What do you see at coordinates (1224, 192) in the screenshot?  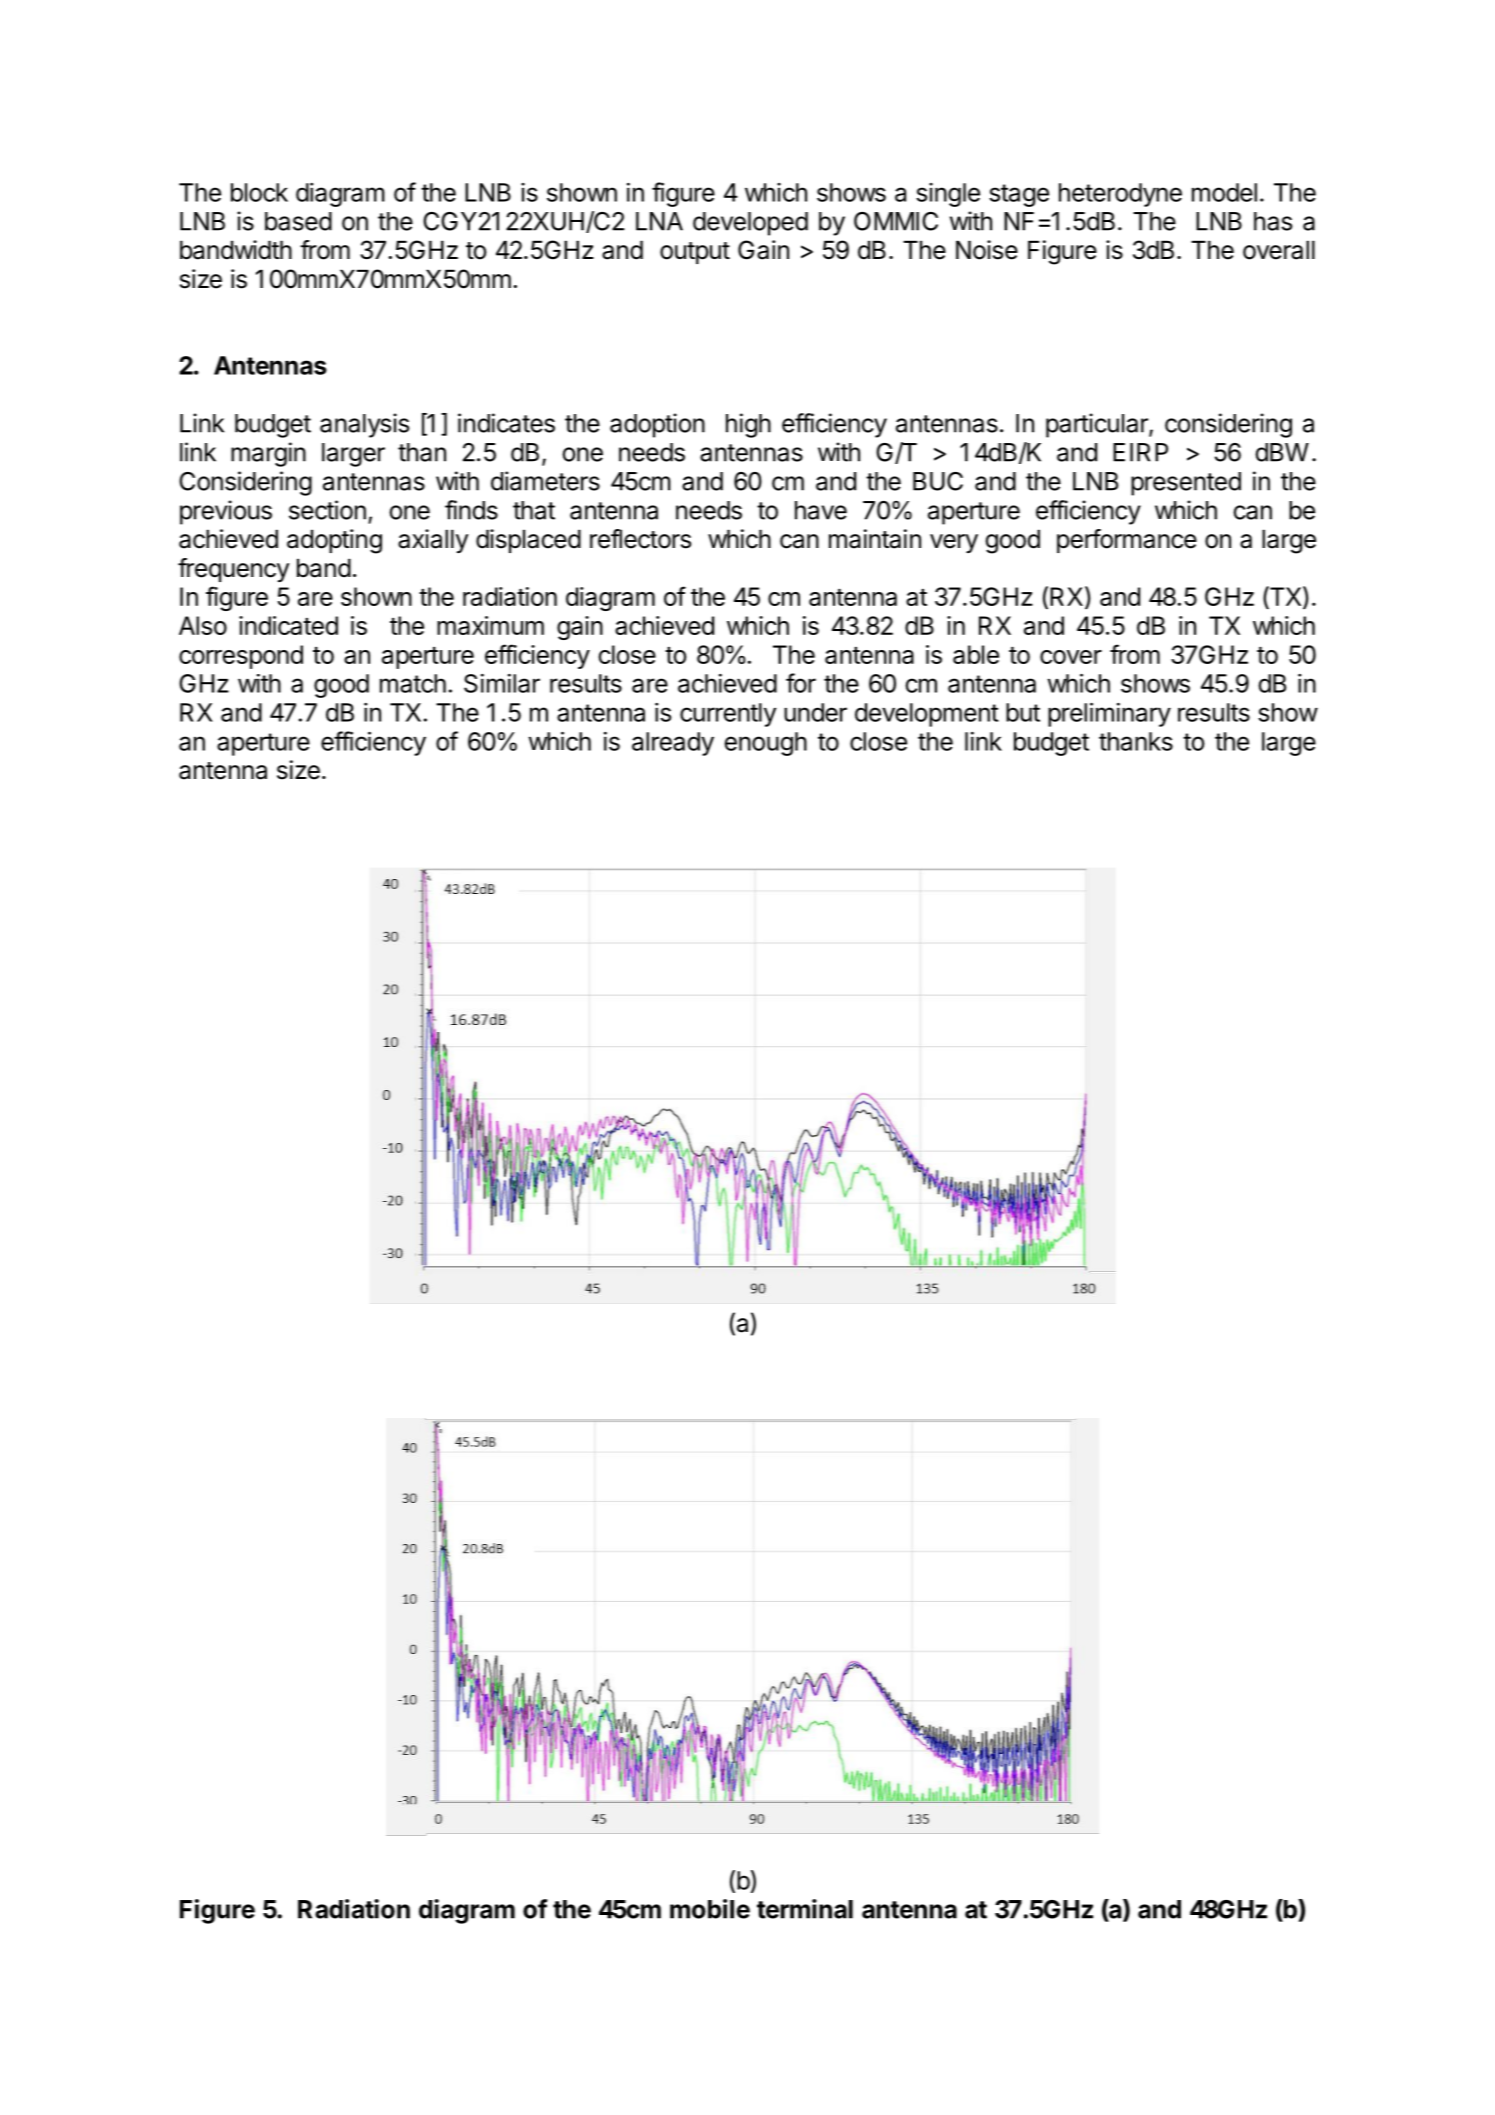 I see `model` at bounding box center [1224, 192].
